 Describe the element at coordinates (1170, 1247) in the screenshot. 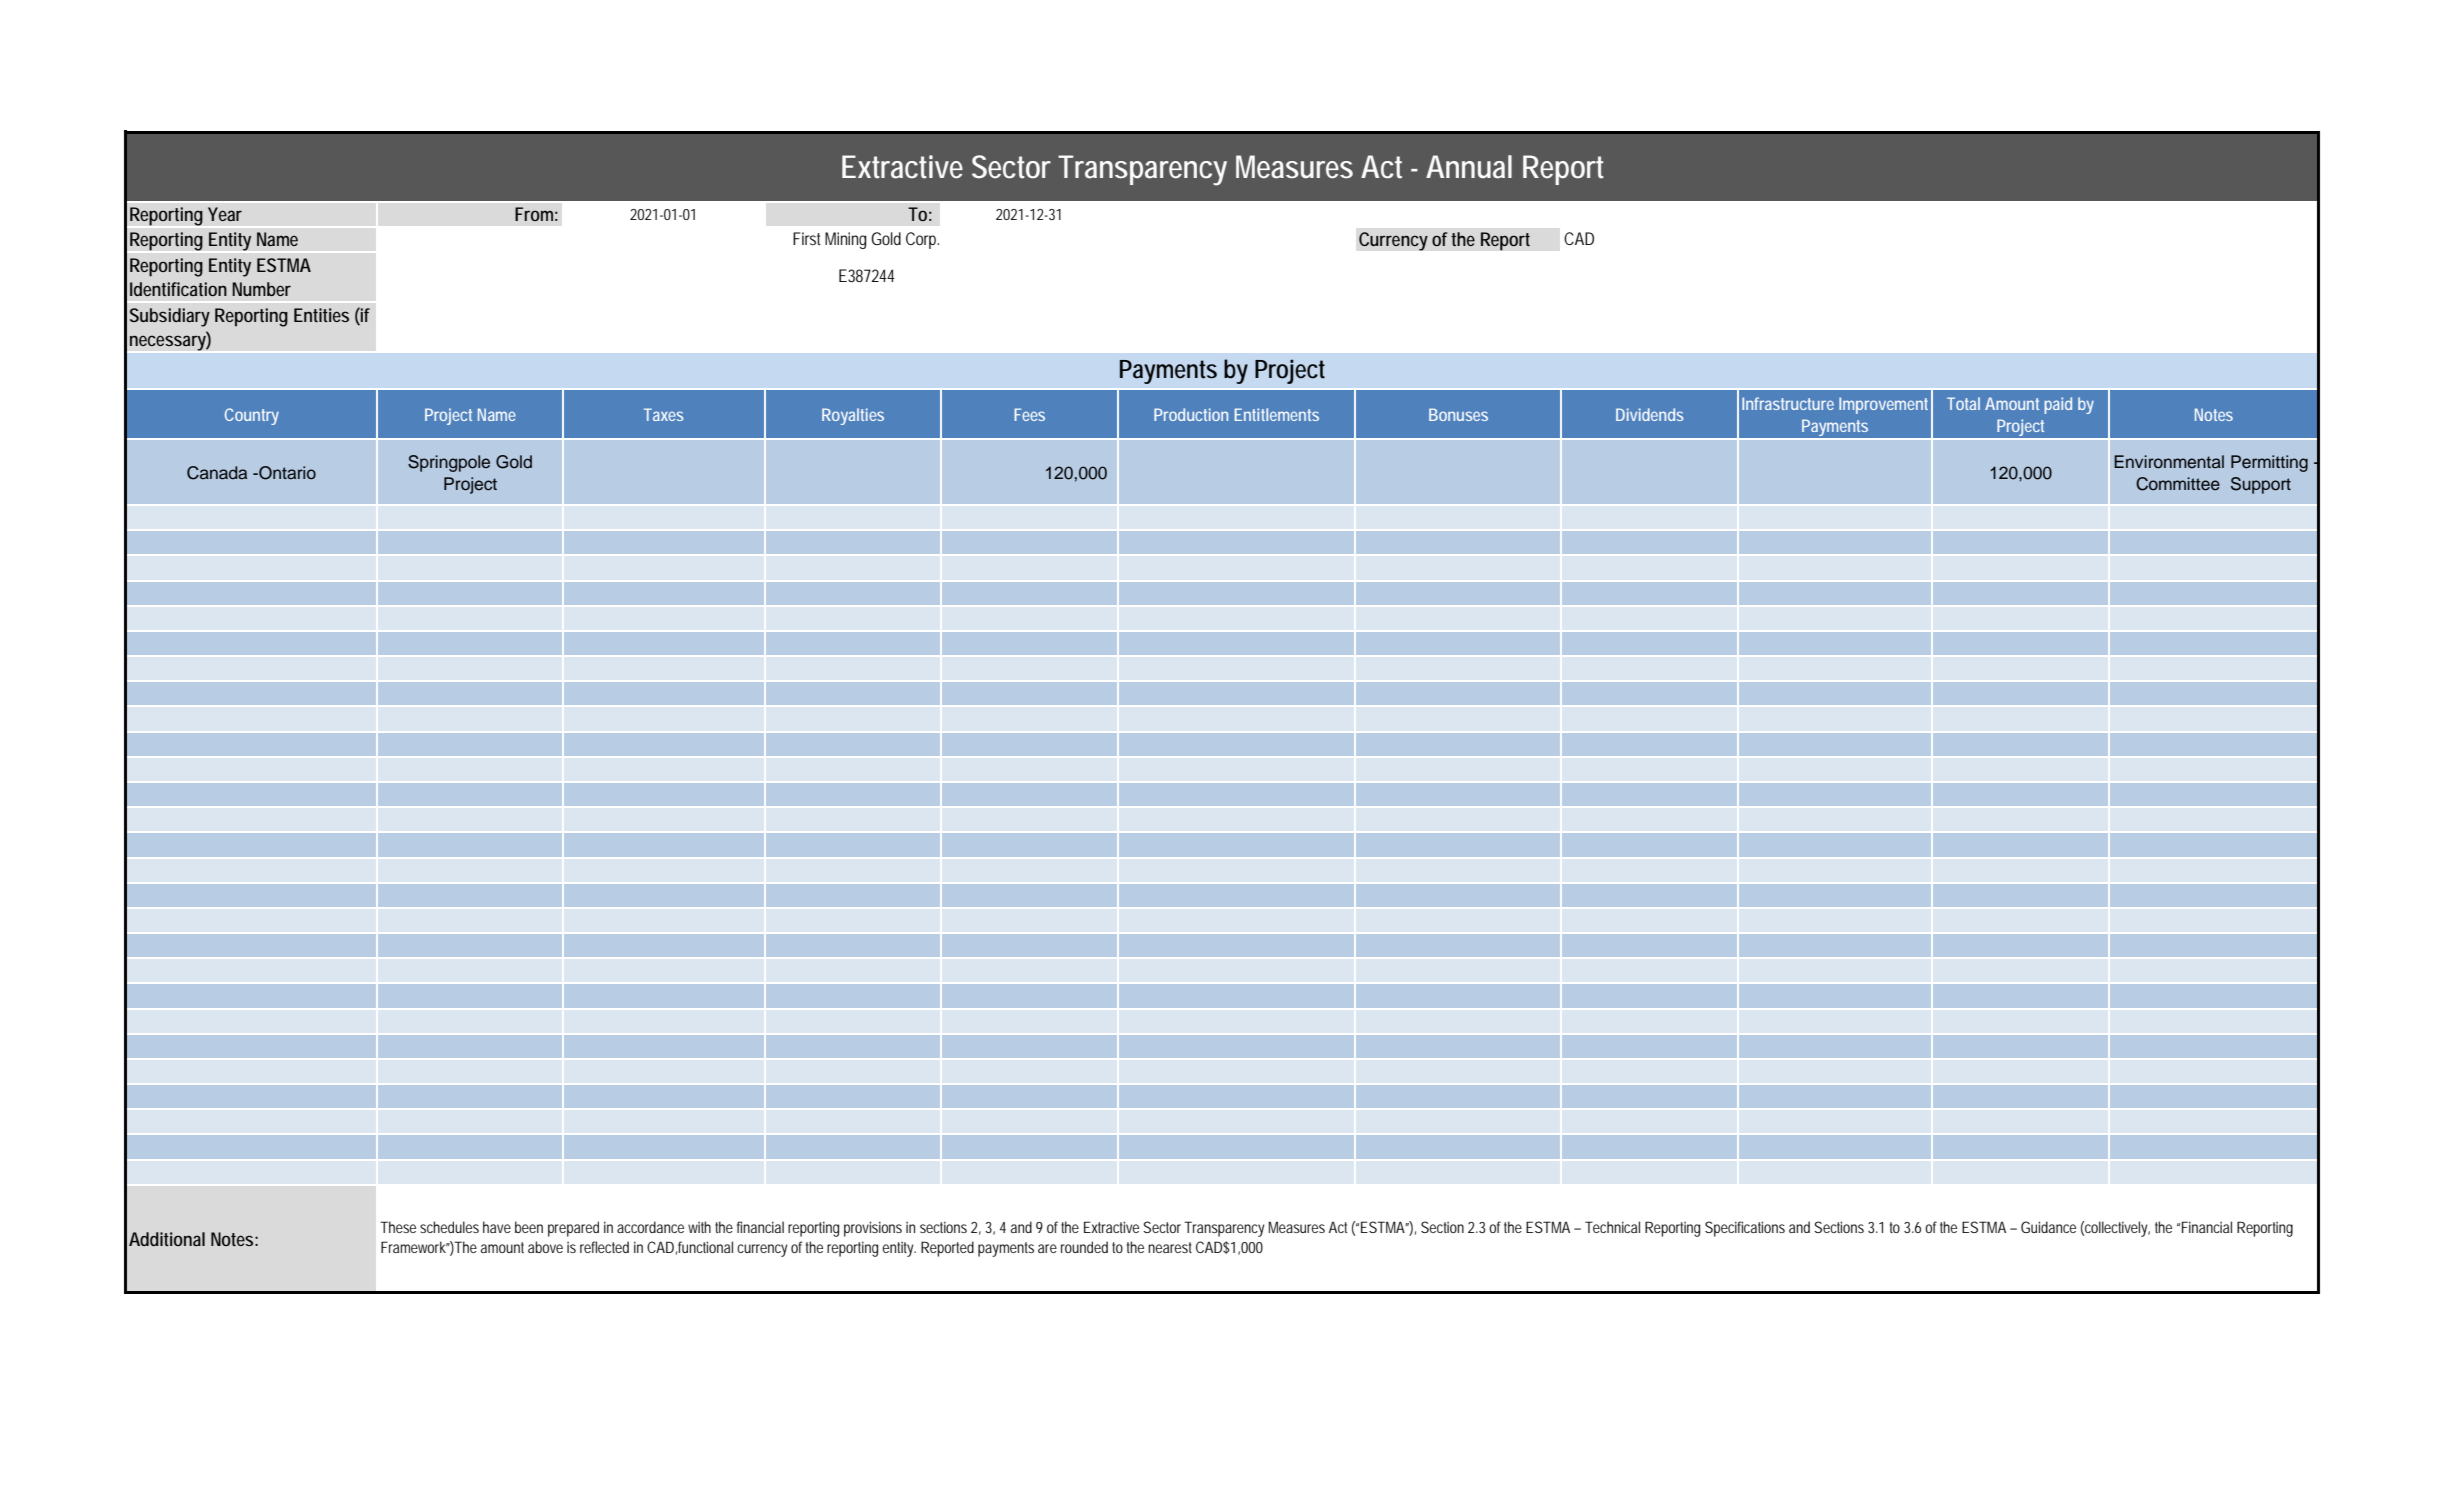

I see `nearest` at that location.
